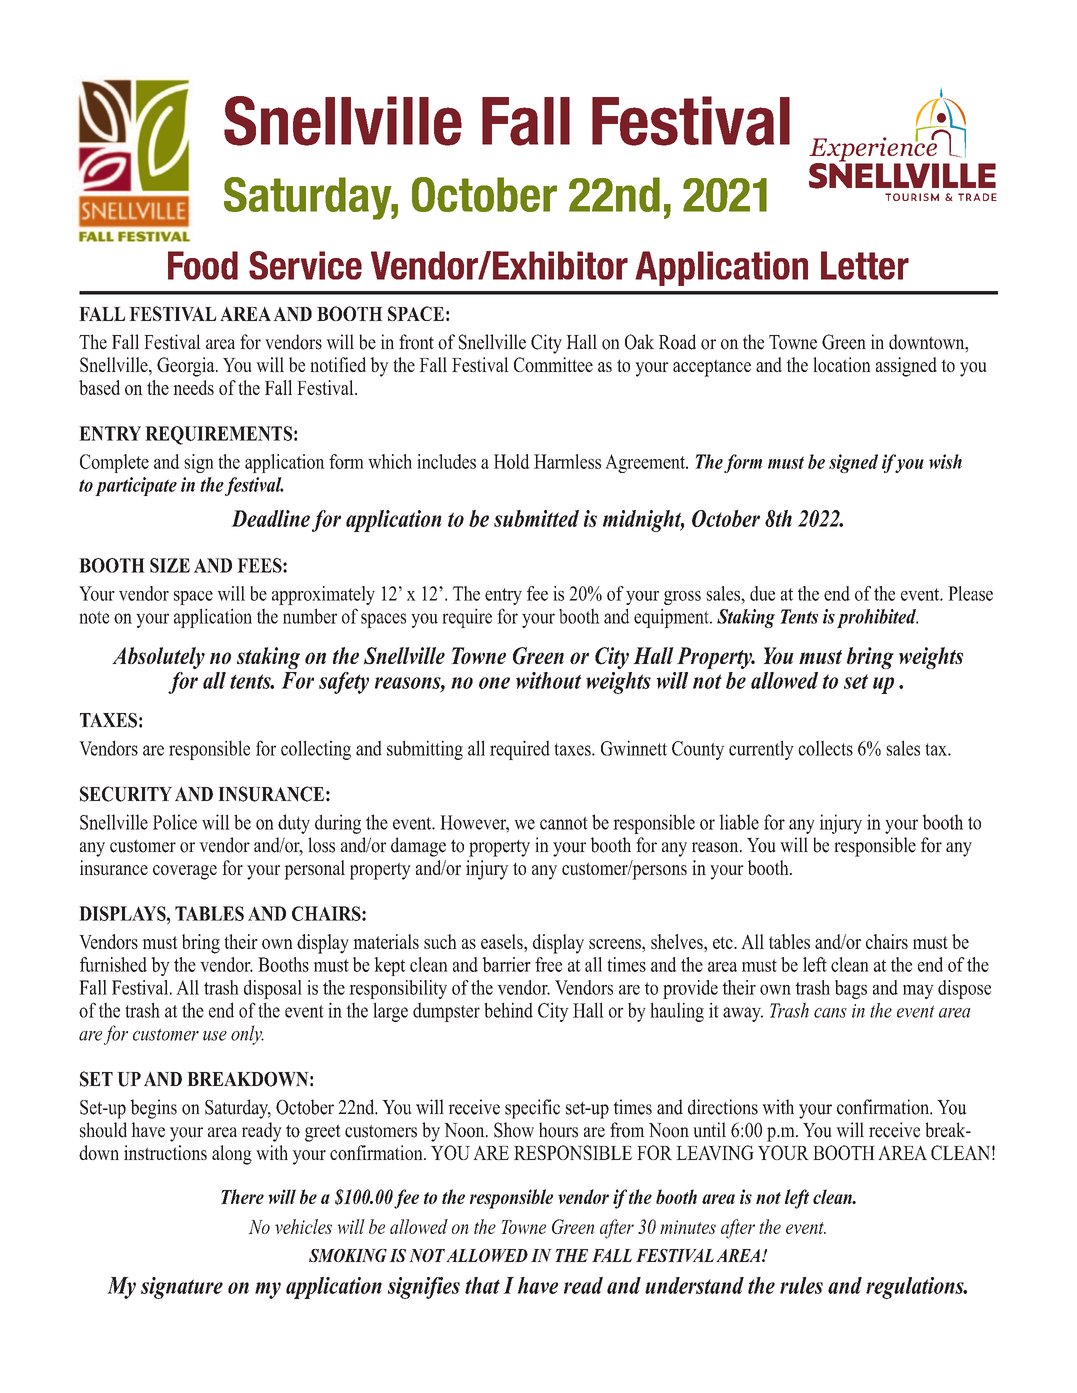  What do you see at coordinates (865, 265) in the page?
I see `Letter` at bounding box center [865, 265].
